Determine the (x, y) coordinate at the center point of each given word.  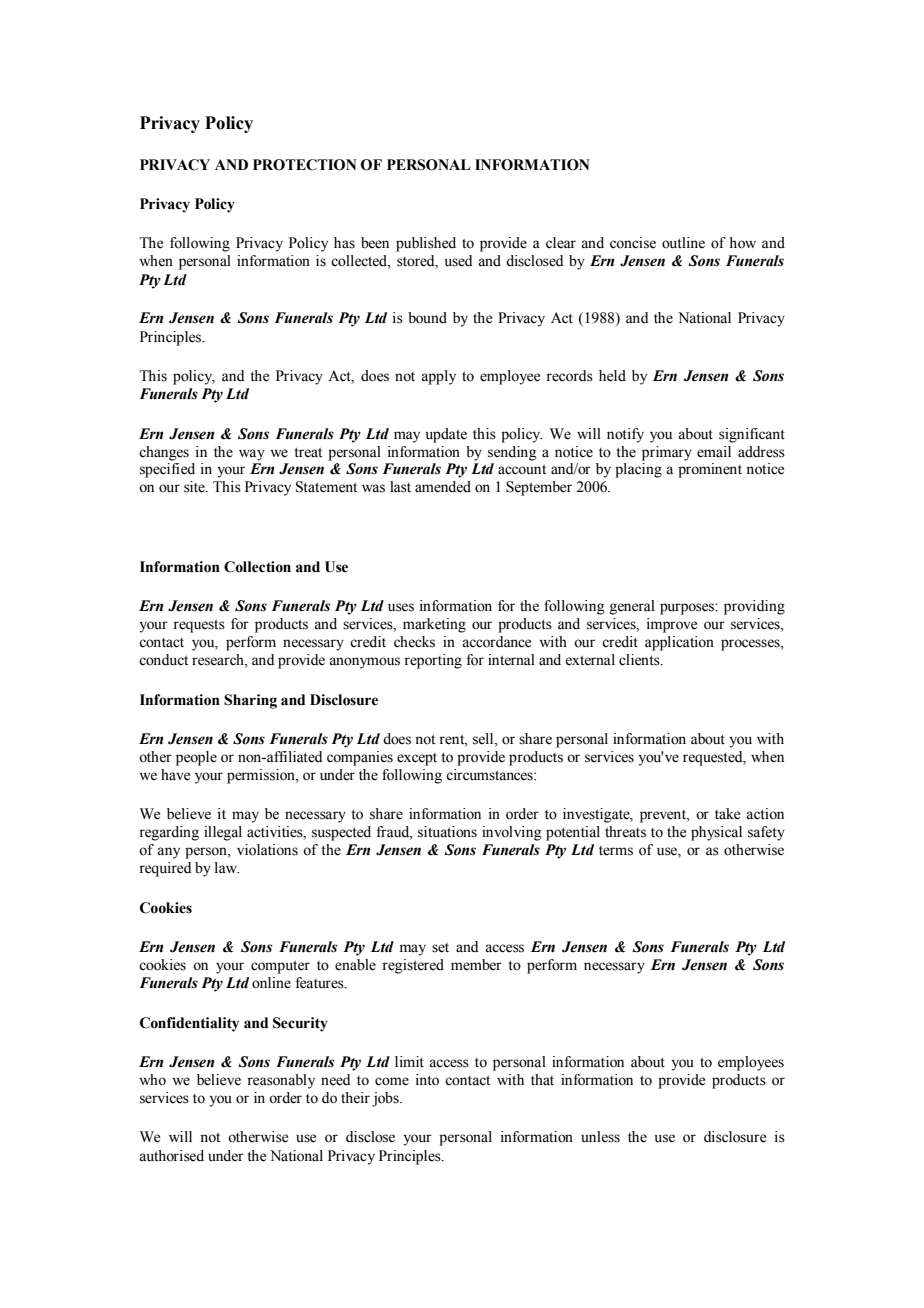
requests (199, 626)
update (446, 435)
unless (600, 1137)
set (440, 948)
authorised (171, 1156)
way (252, 455)
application (679, 643)
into (427, 1080)
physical (716, 833)
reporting (433, 661)
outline (683, 243)
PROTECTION (305, 165)
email (714, 452)
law (227, 867)
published (426, 244)
